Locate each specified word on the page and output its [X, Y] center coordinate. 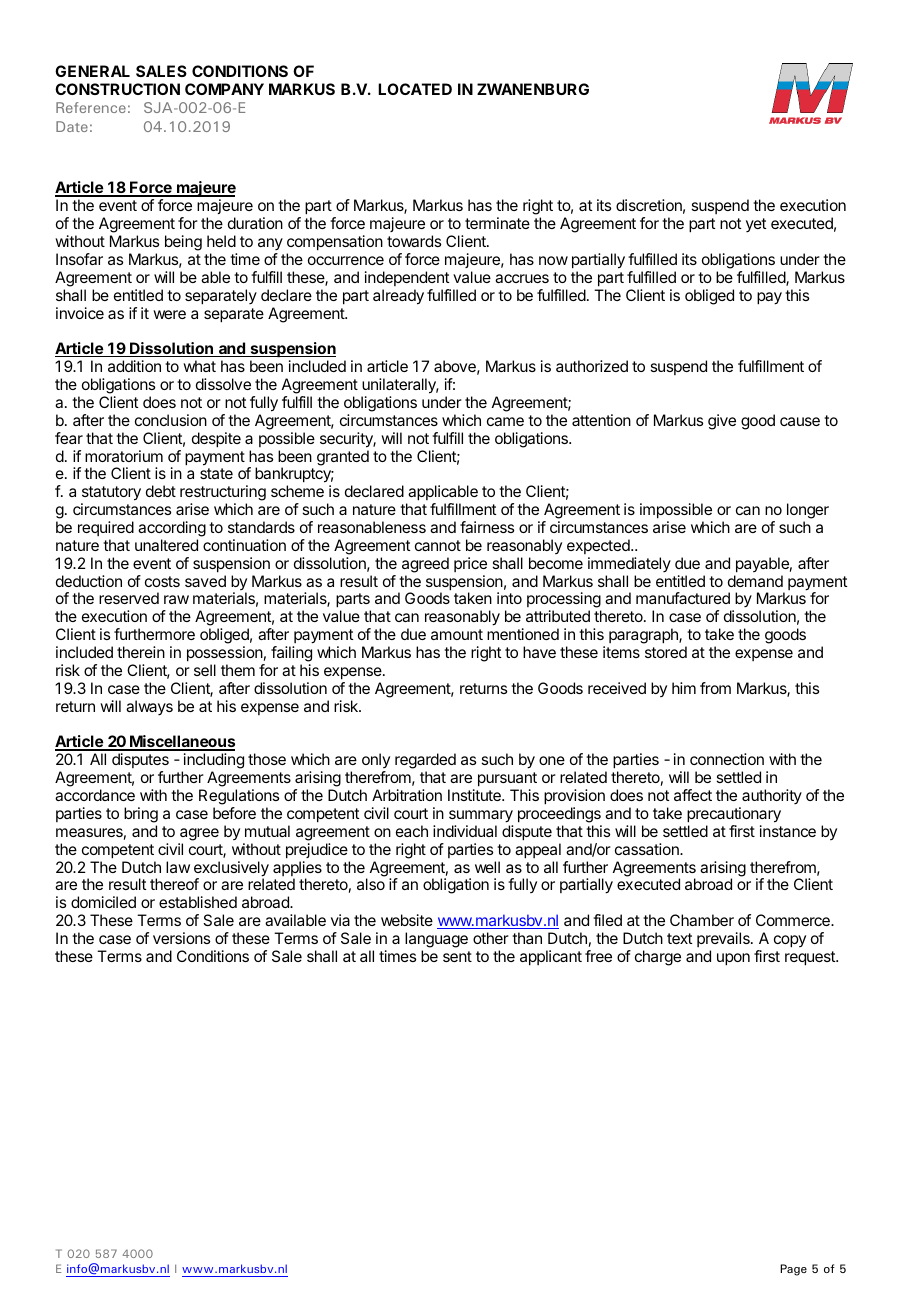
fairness [487, 527]
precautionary [734, 815]
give [722, 422]
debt [161, 491]
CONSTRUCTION [117, 89]
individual [465, 831]
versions [181, 938]
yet [756, 225]
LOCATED [415, 89]
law [178, 867]
